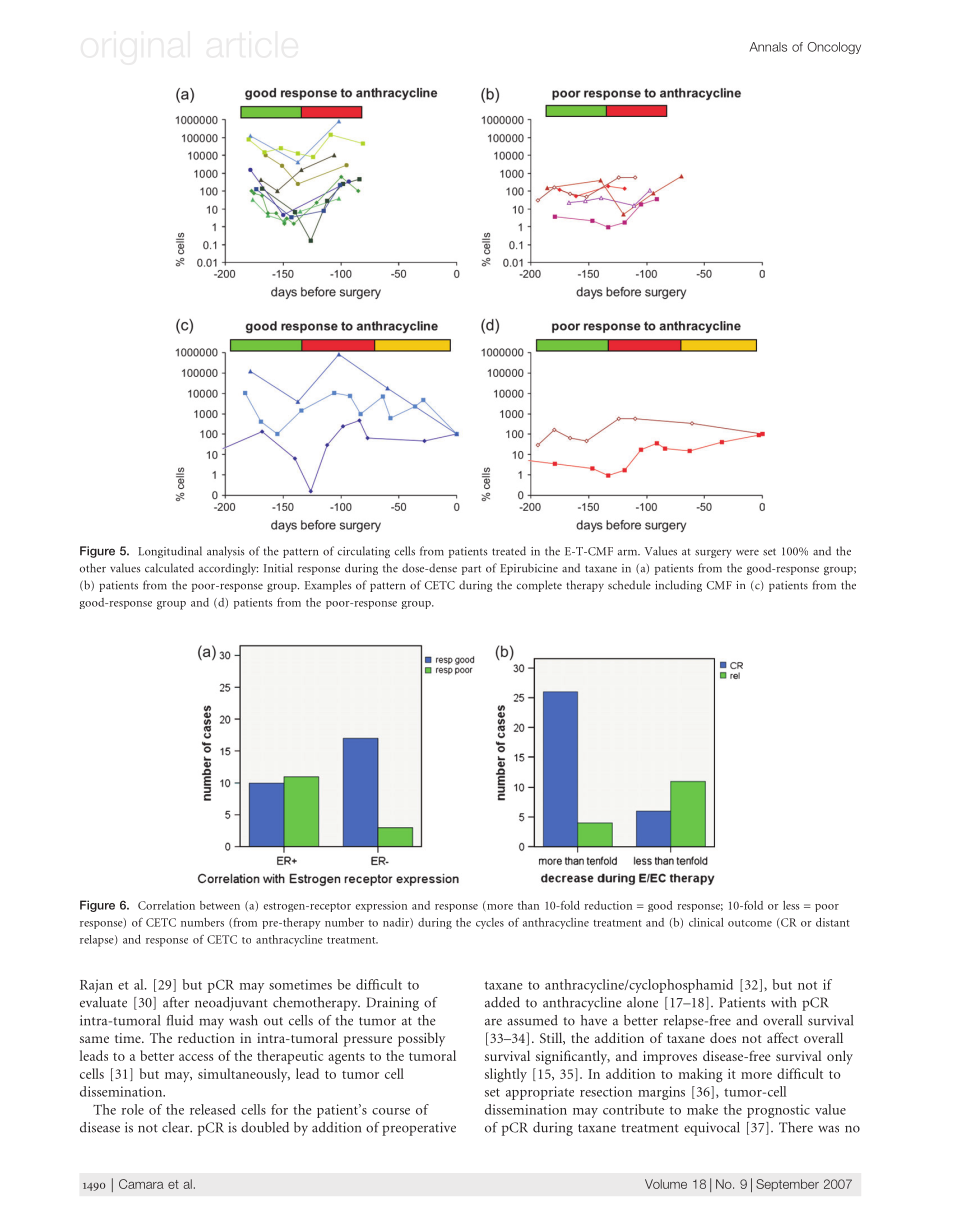 The height and width of the image is (1232, 953). Describe the element at coordinates (768, 47) in the image. I see `Annals` at that location.
